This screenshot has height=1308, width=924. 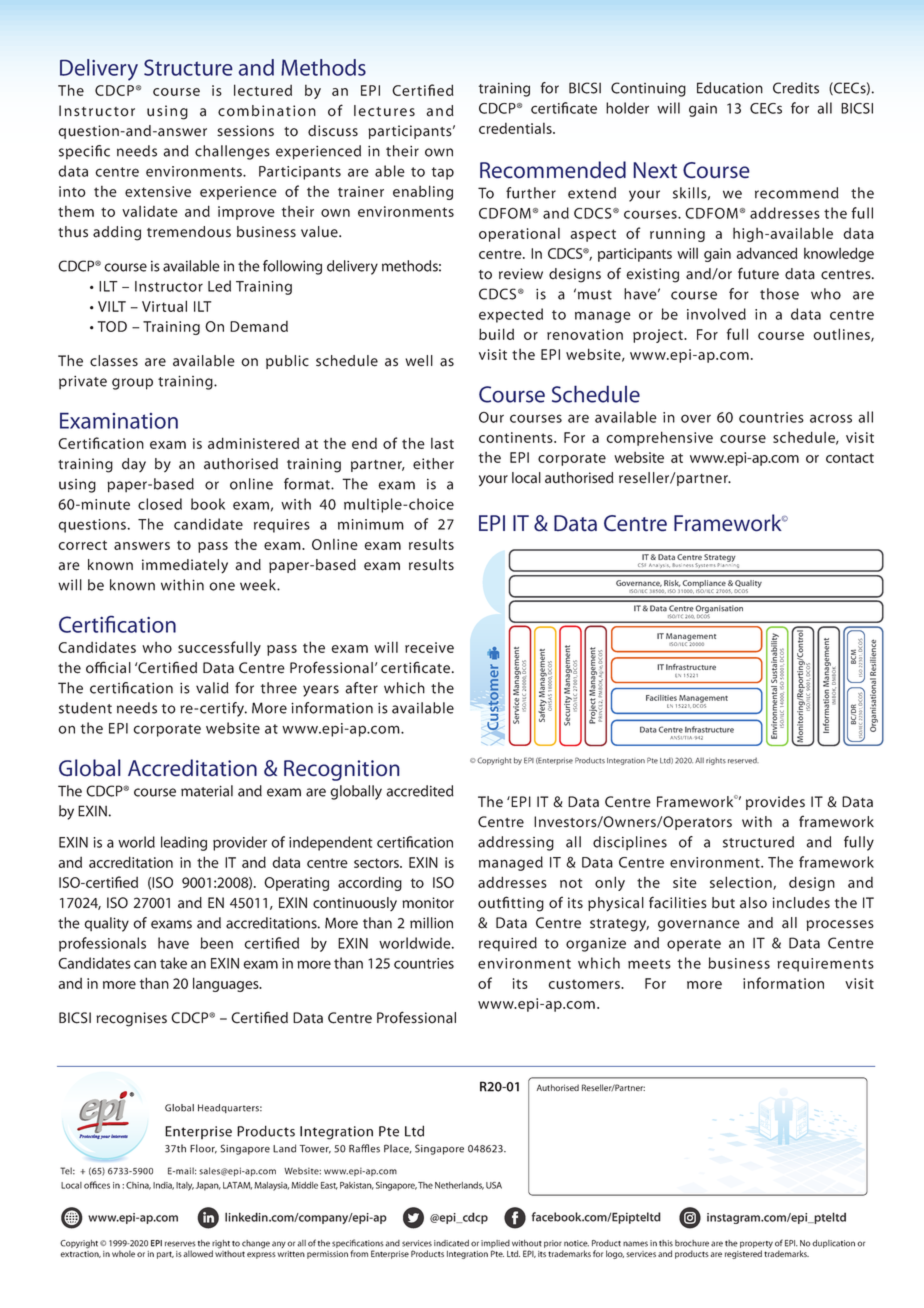 I want to click on challenges, so click(x=232, y=152).
